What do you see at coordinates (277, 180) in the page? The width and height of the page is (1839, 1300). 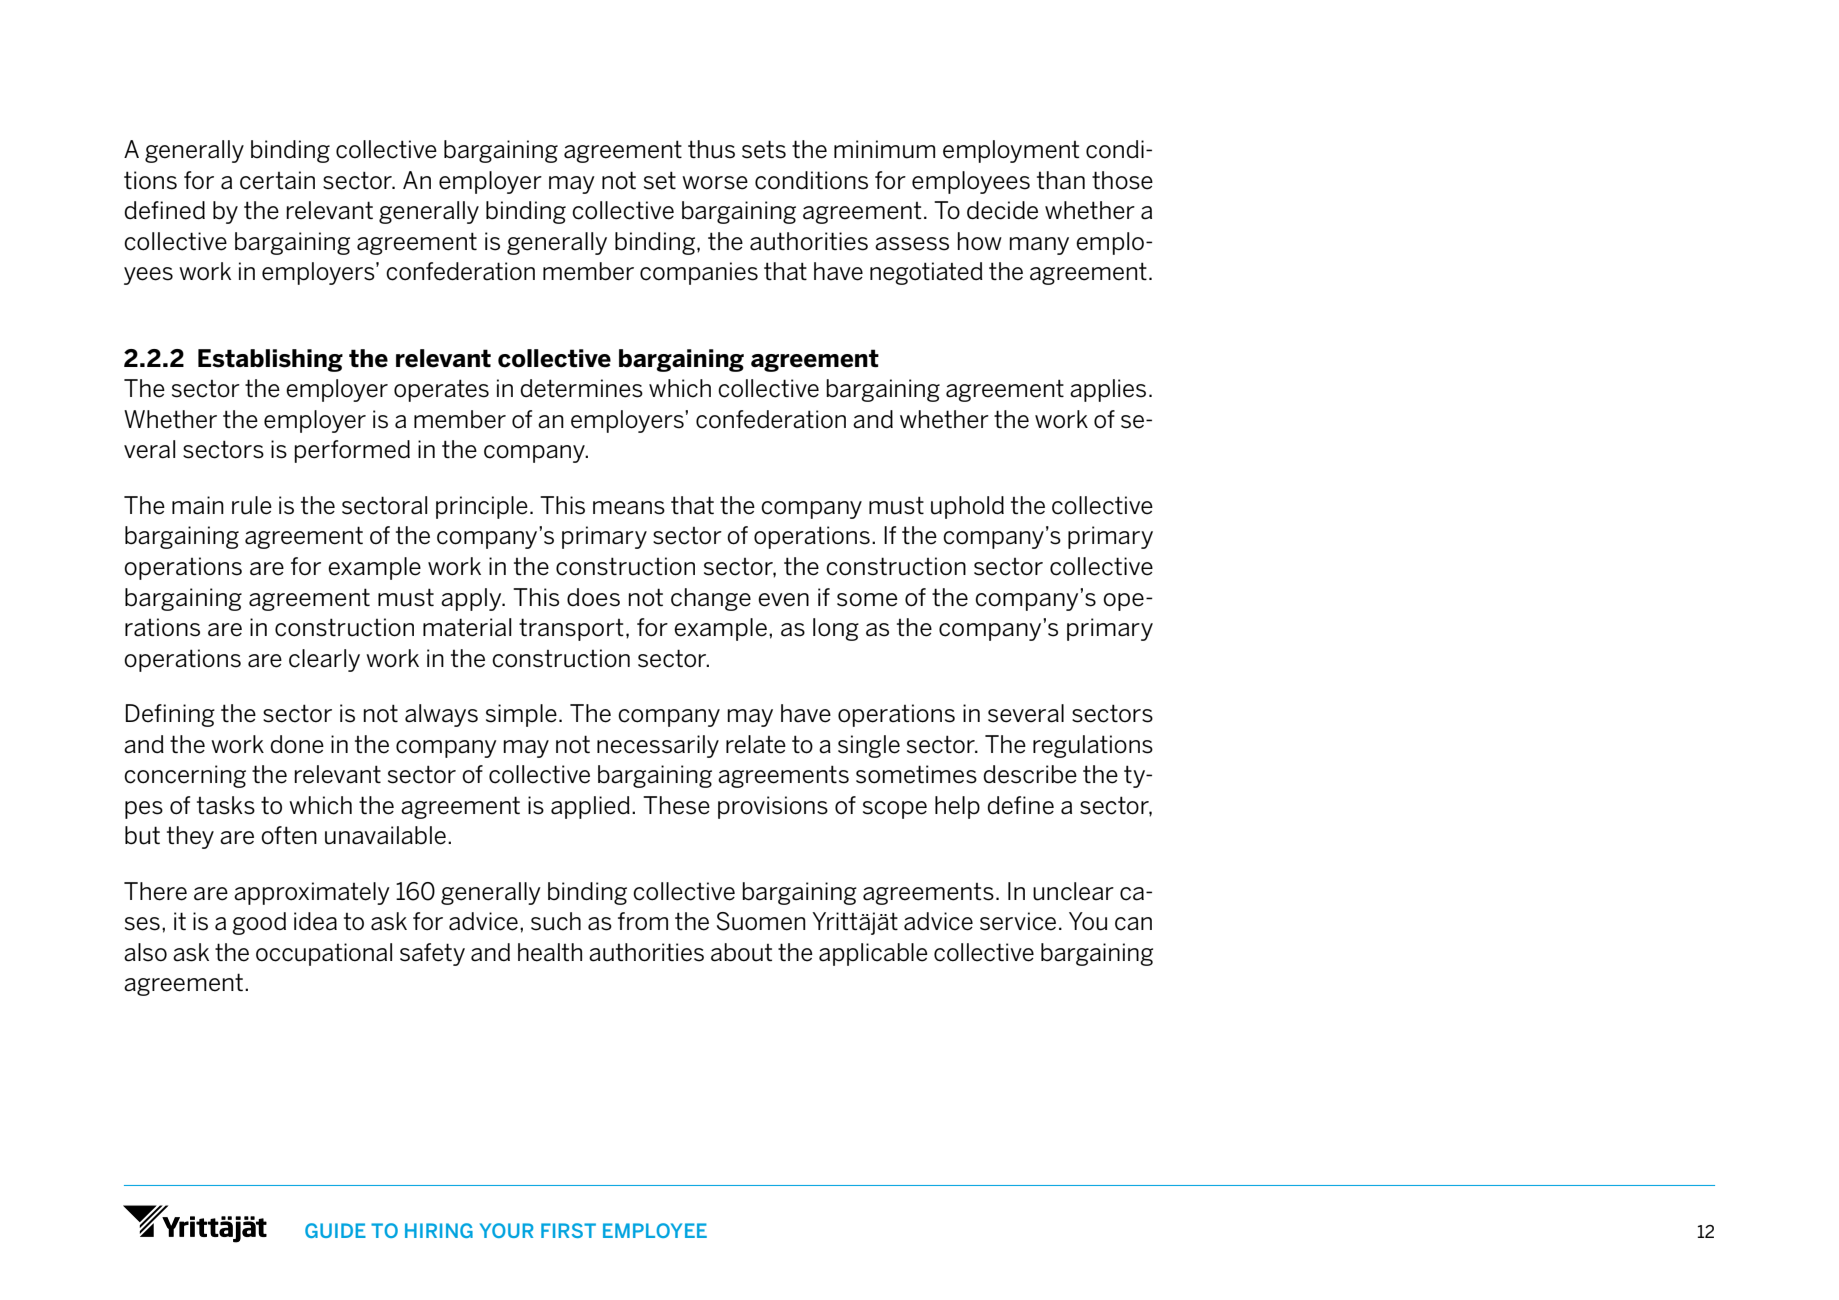 I see `certain` at bounding box center [277, 180].
